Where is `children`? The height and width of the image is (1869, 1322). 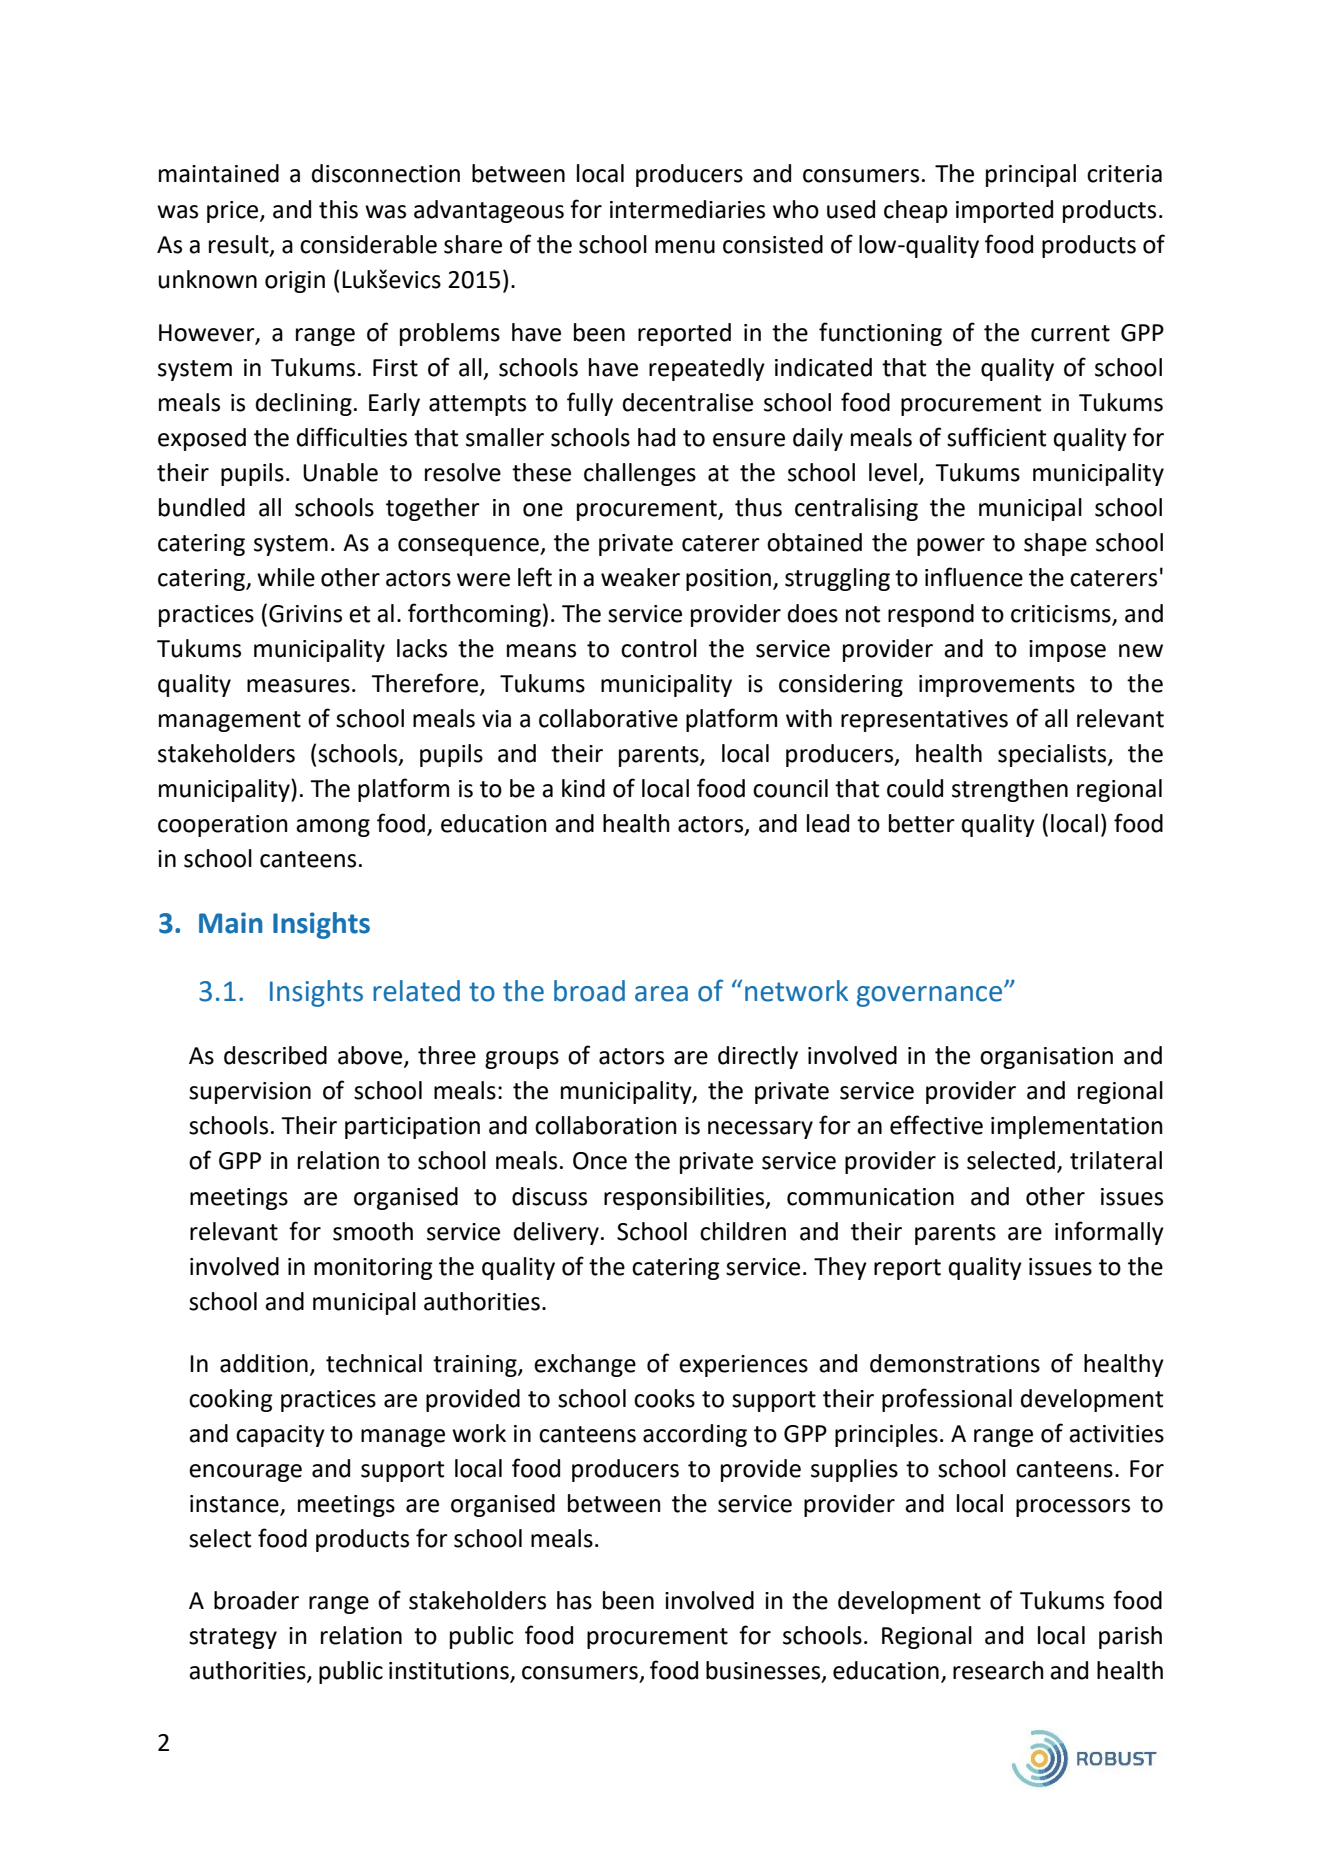 children is located at coordinates (743, 1231).
